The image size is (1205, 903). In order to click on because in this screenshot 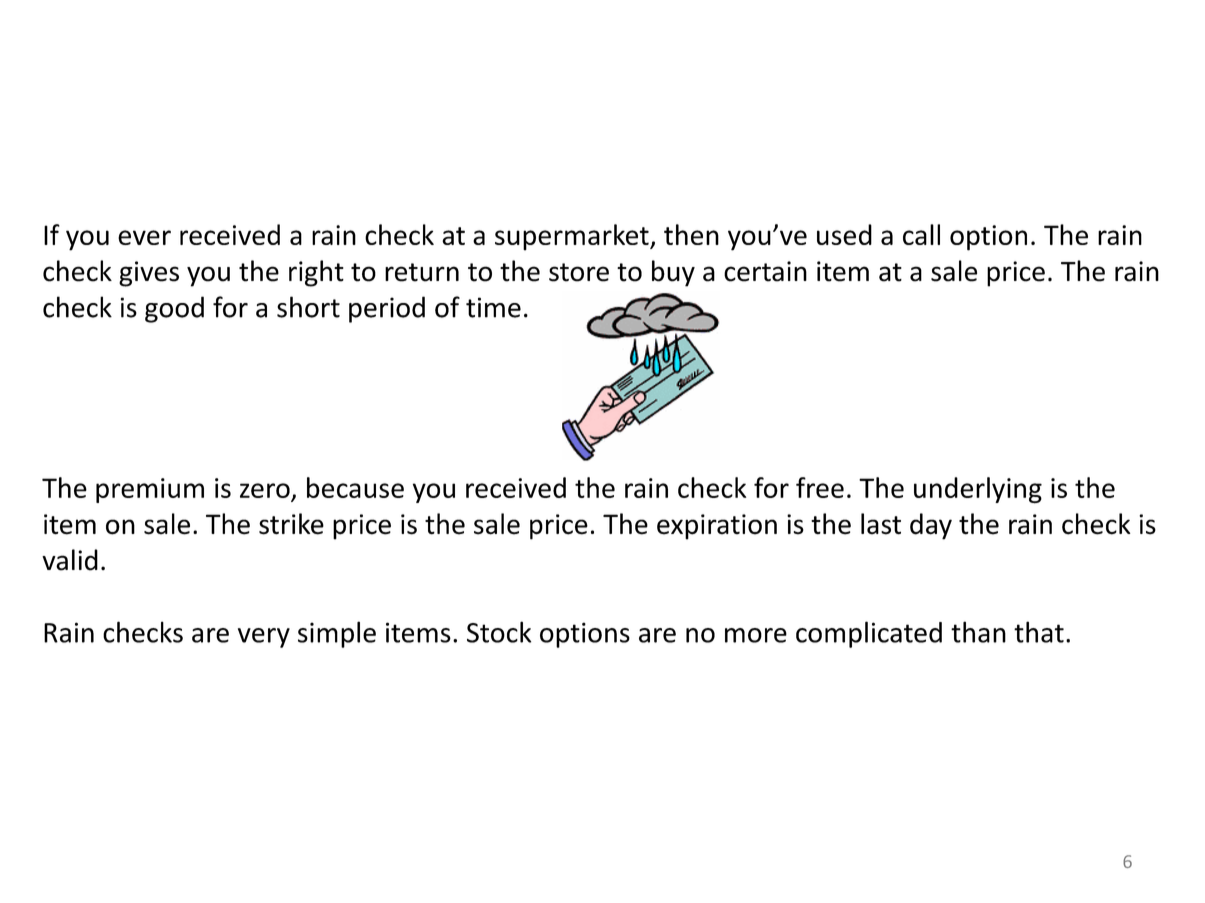, I will do `click(355, 487)`.
